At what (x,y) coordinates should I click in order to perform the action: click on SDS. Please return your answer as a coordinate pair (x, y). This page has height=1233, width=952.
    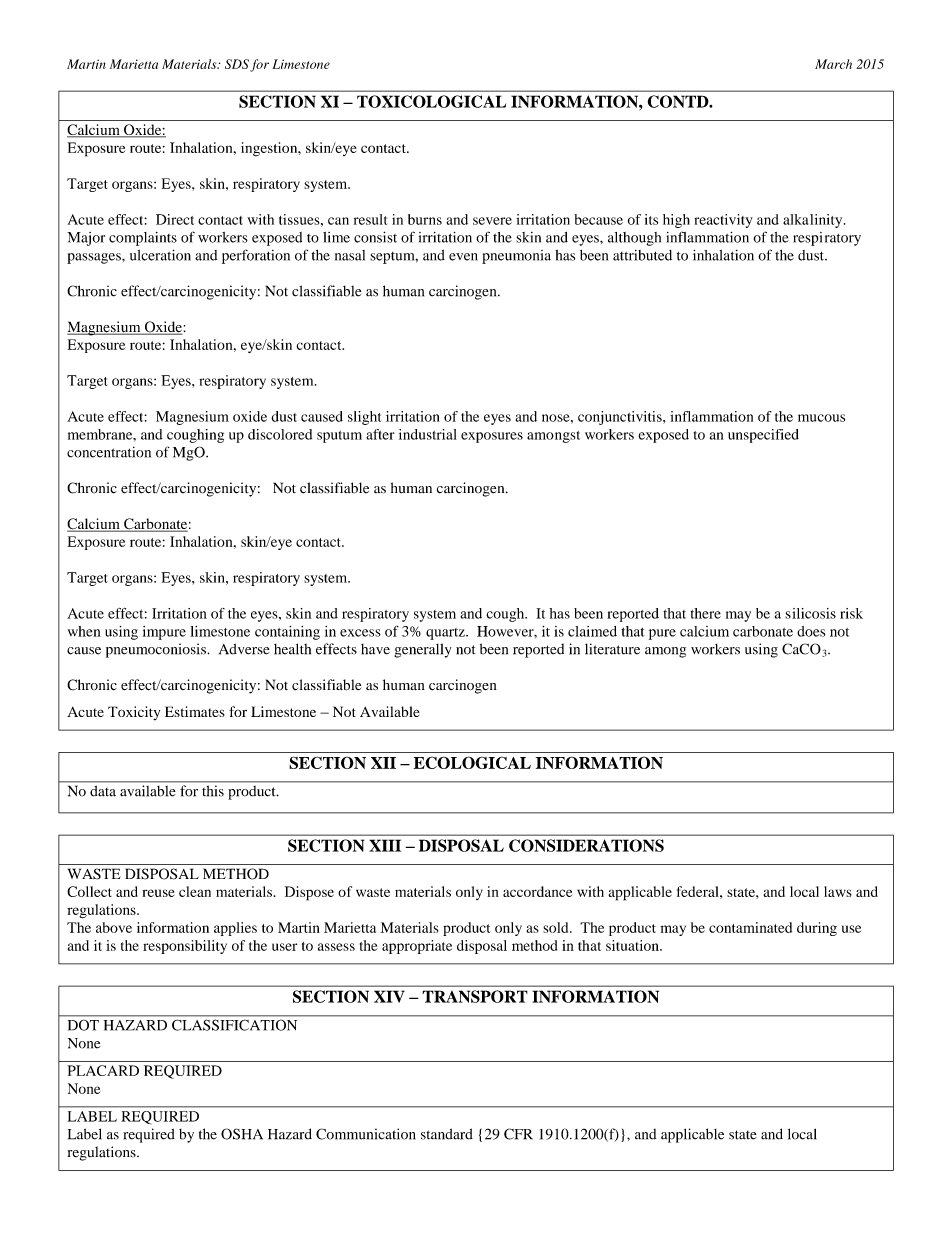
    Looking at the image, I should click on (237, 64).
